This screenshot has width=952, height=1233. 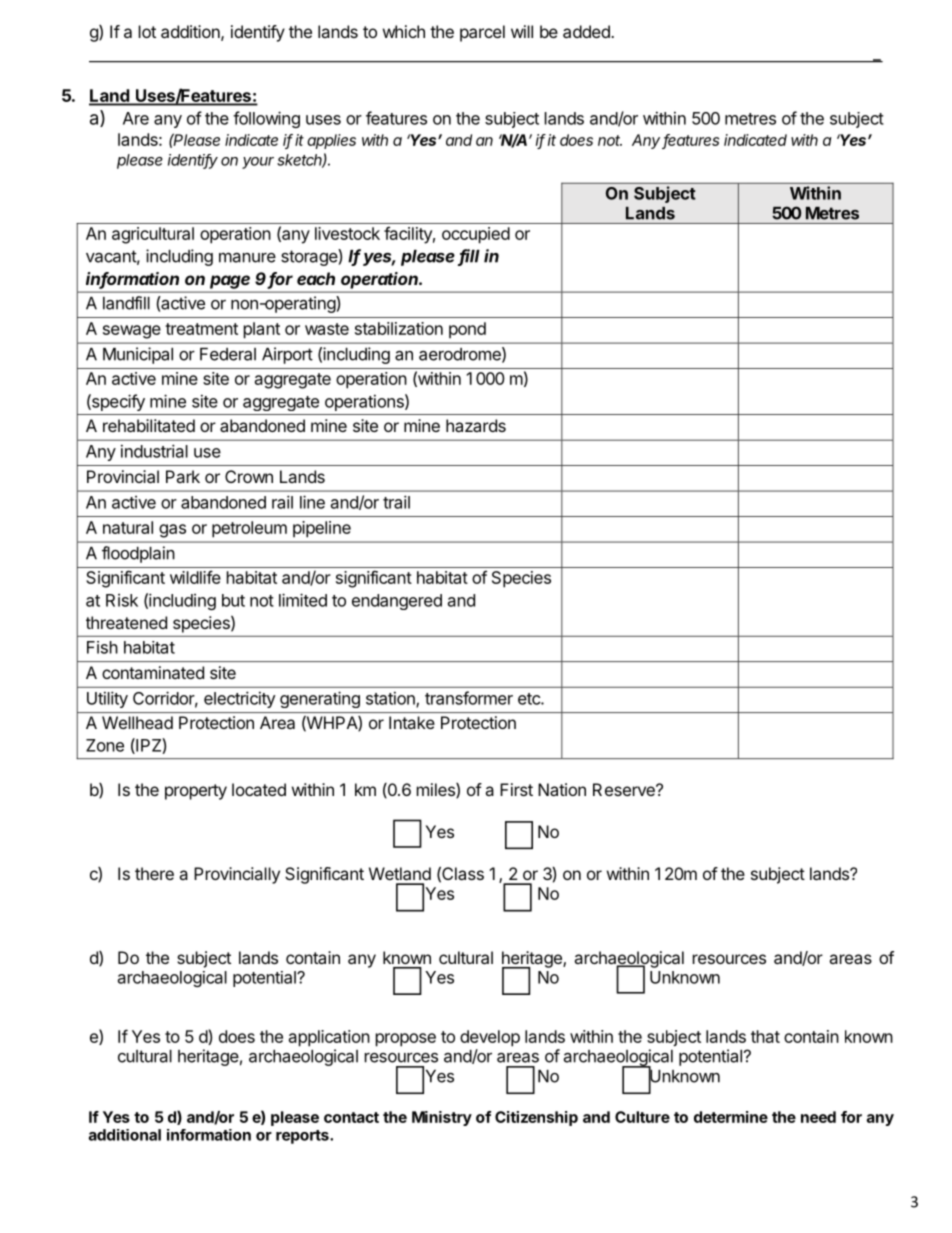 I want to click on hazards, so click(x=476, y=425).
